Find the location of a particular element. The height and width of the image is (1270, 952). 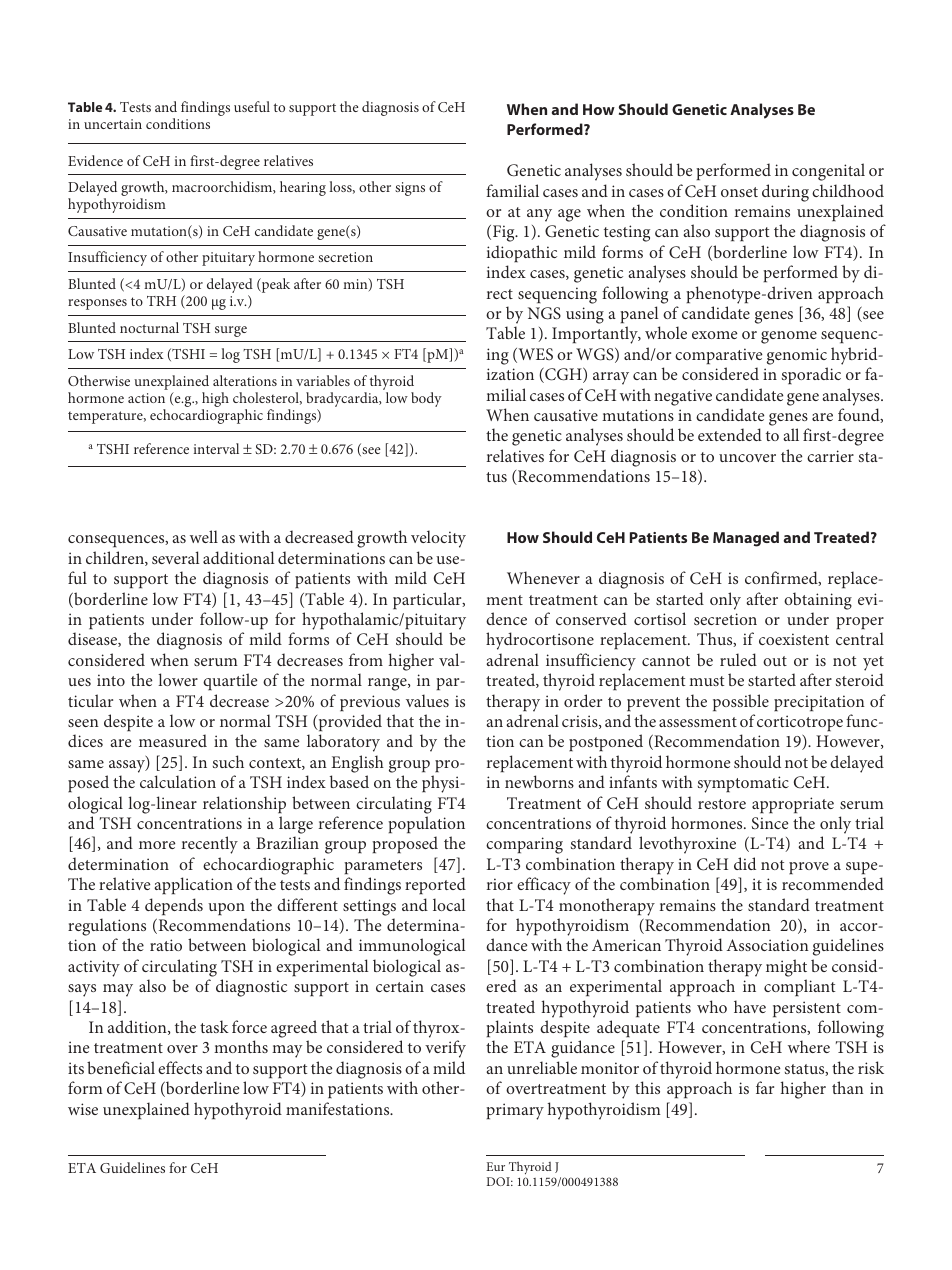

effects is located at coordinates (180, 1067).
